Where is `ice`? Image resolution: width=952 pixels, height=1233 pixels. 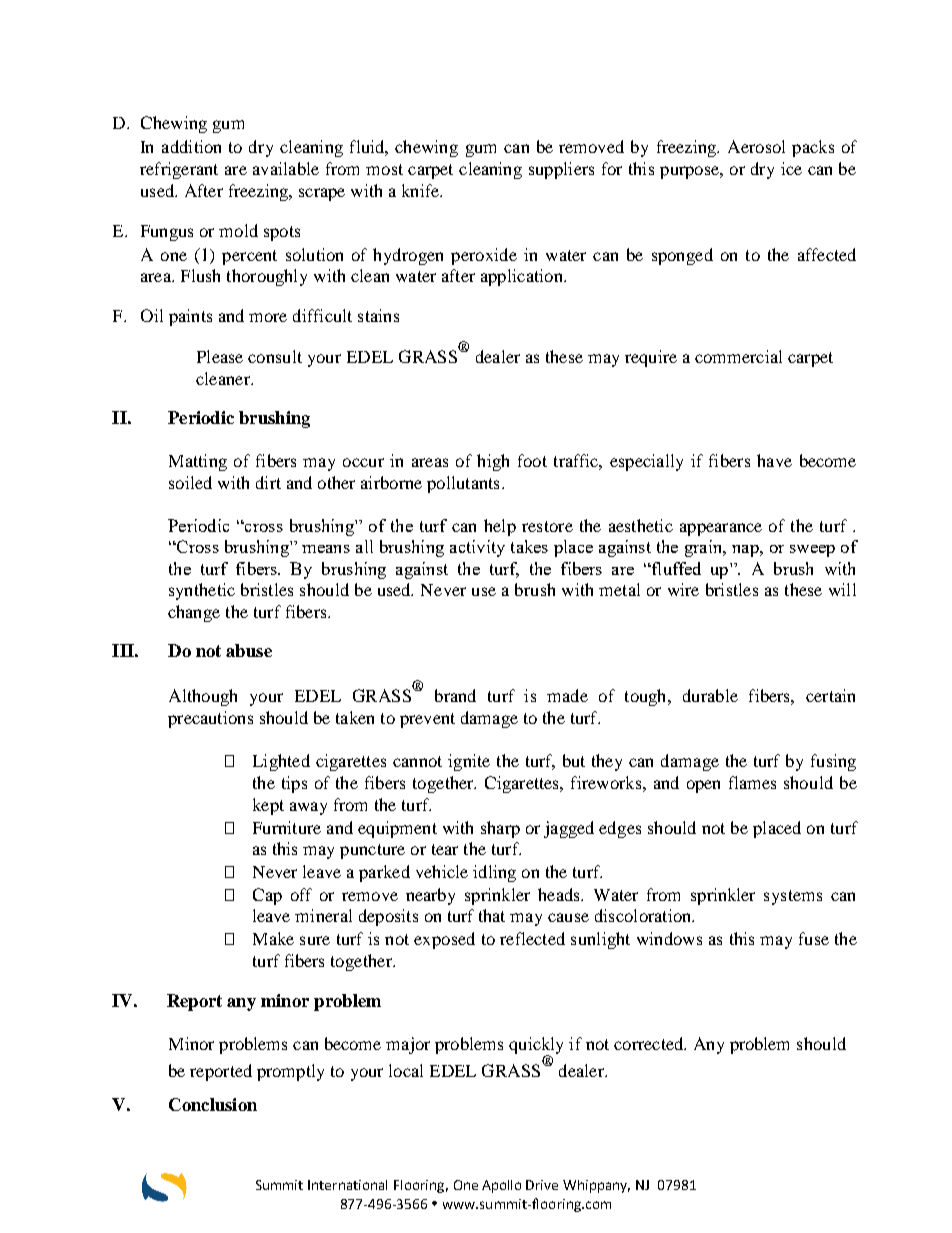 ice is located at coordinates (791, 168).
